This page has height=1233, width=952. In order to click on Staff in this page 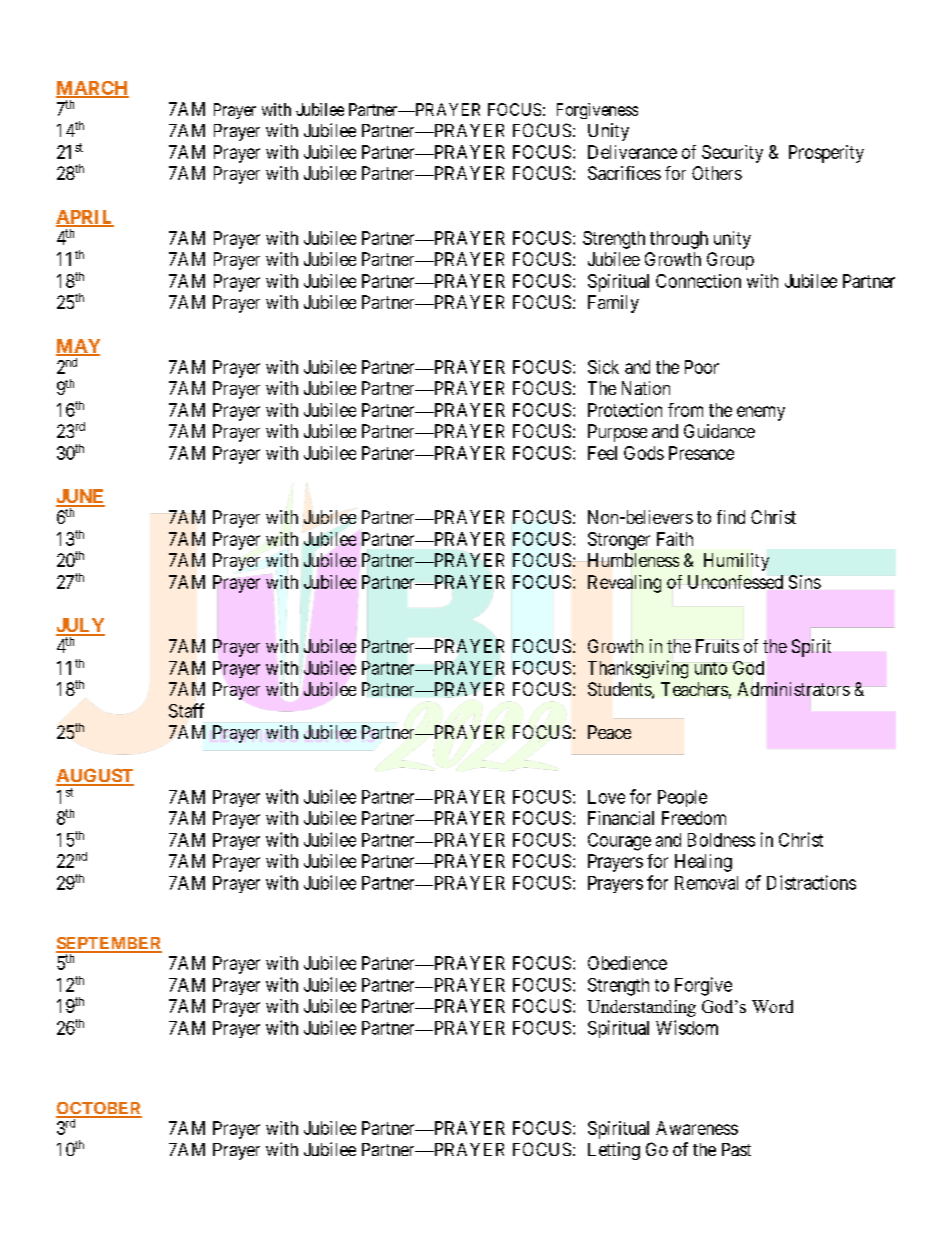, I will do `click(186, 710)`.
